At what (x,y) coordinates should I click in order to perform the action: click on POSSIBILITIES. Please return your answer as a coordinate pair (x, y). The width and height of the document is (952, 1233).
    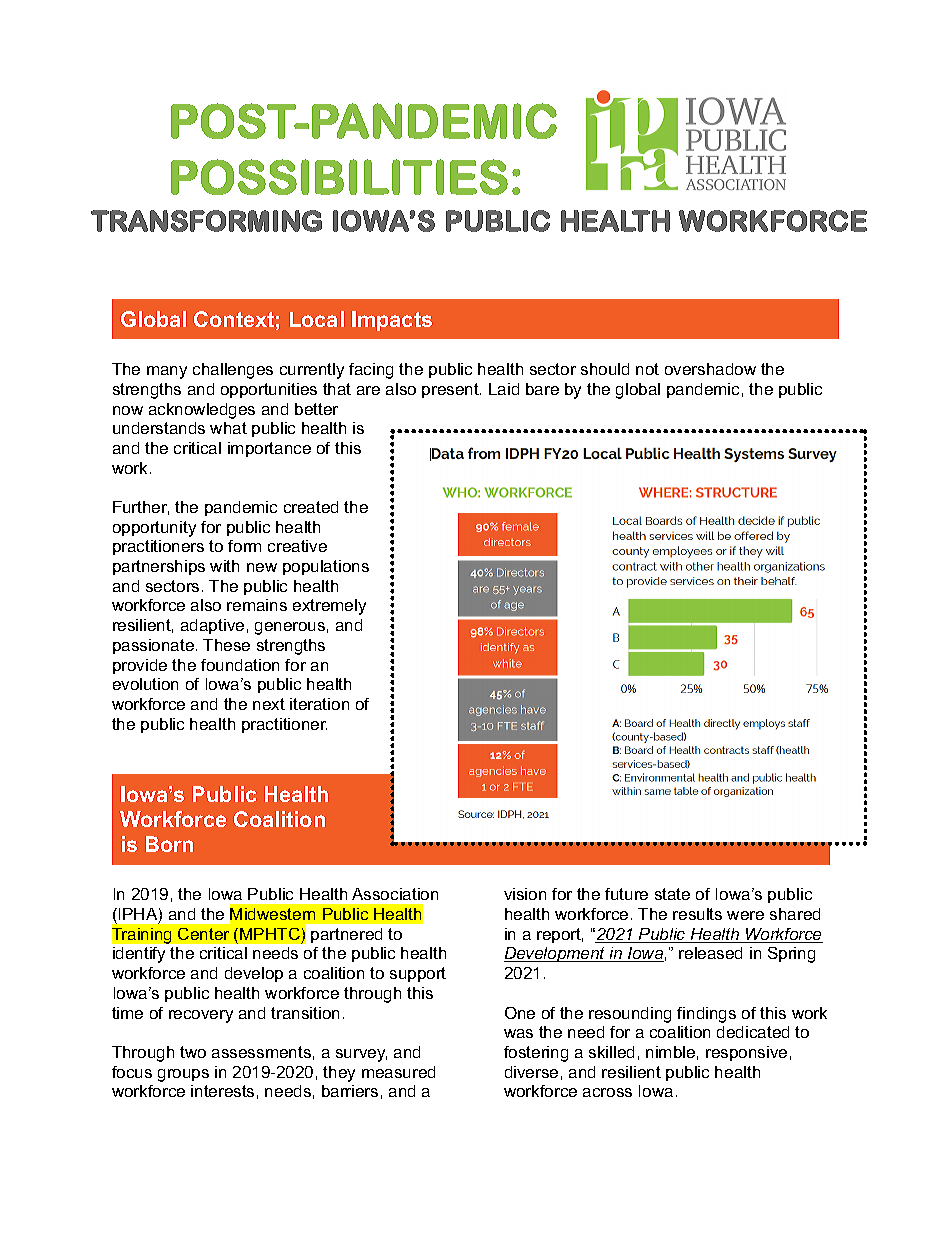
    Looking at the image, I should click on (339, 177).
